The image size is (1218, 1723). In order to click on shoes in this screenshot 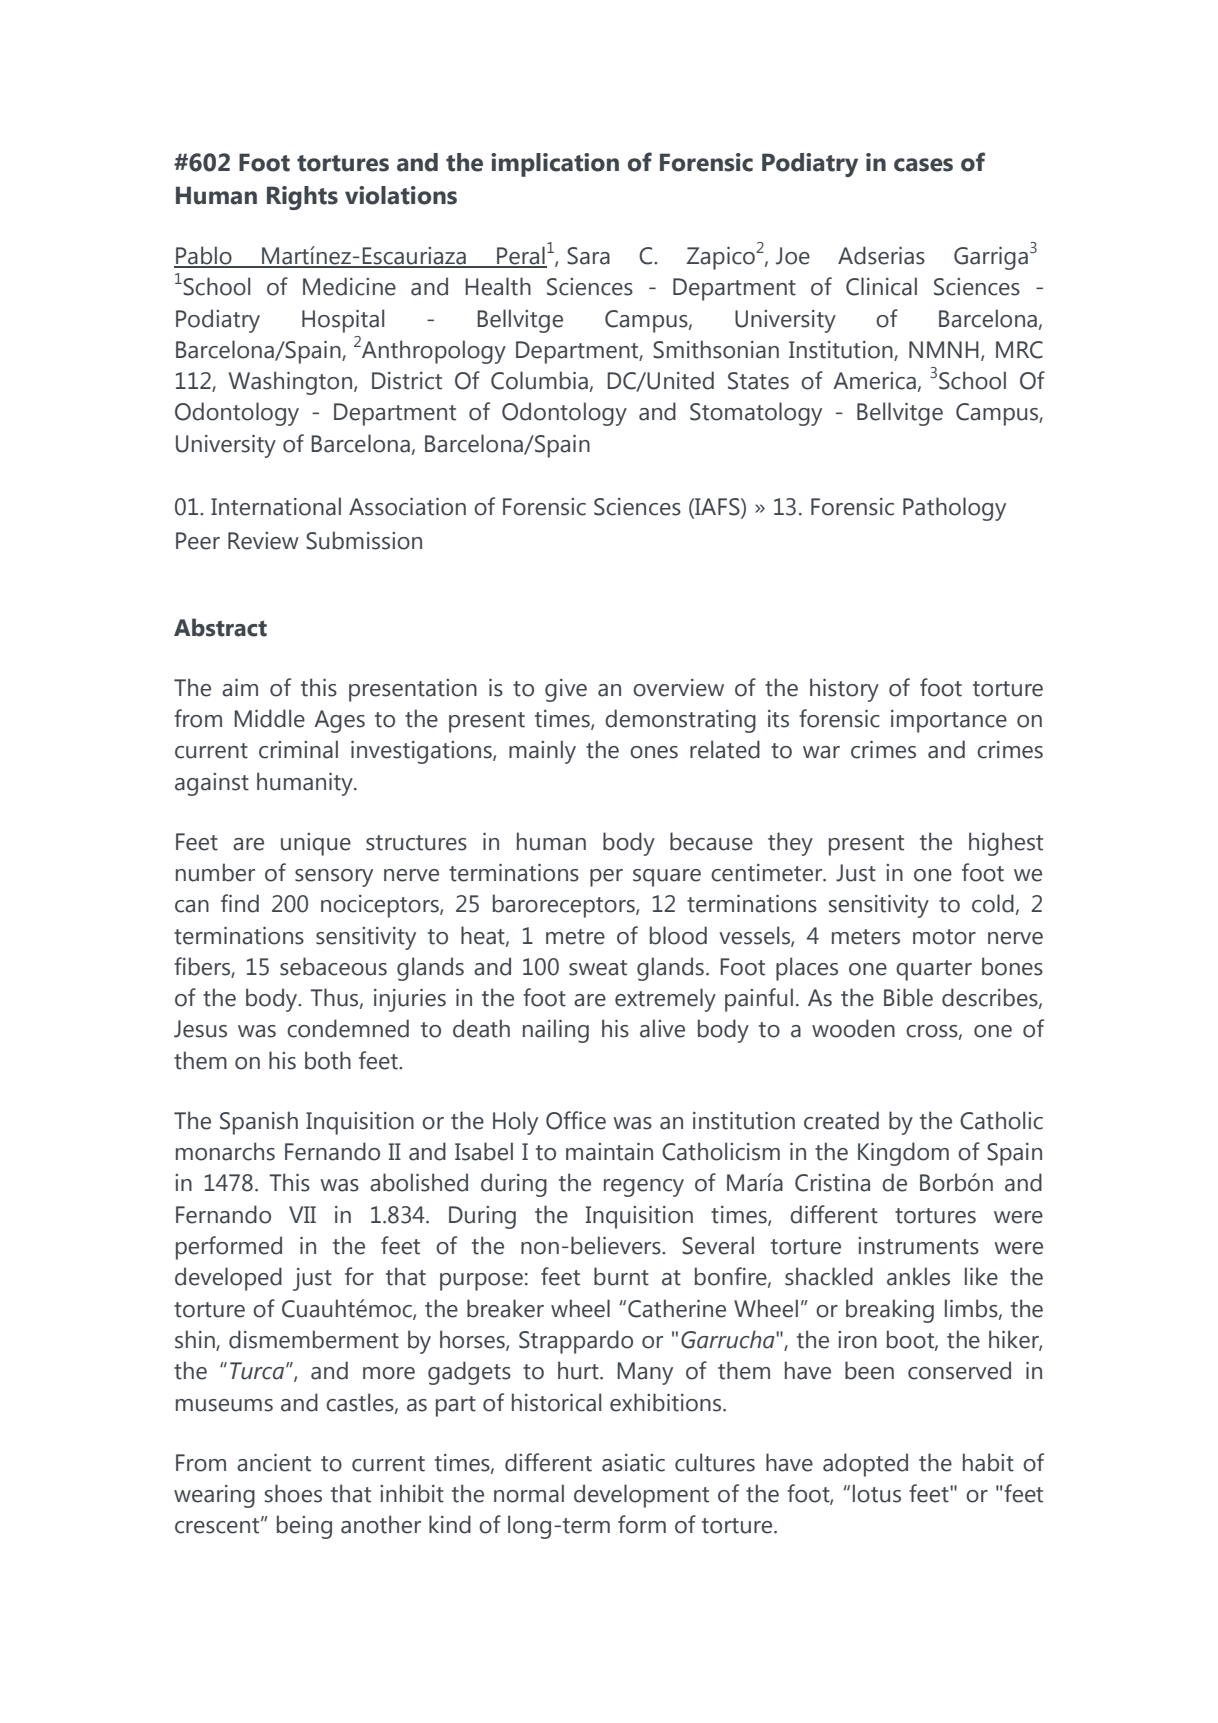, I will do `click(293, 1493)`.
